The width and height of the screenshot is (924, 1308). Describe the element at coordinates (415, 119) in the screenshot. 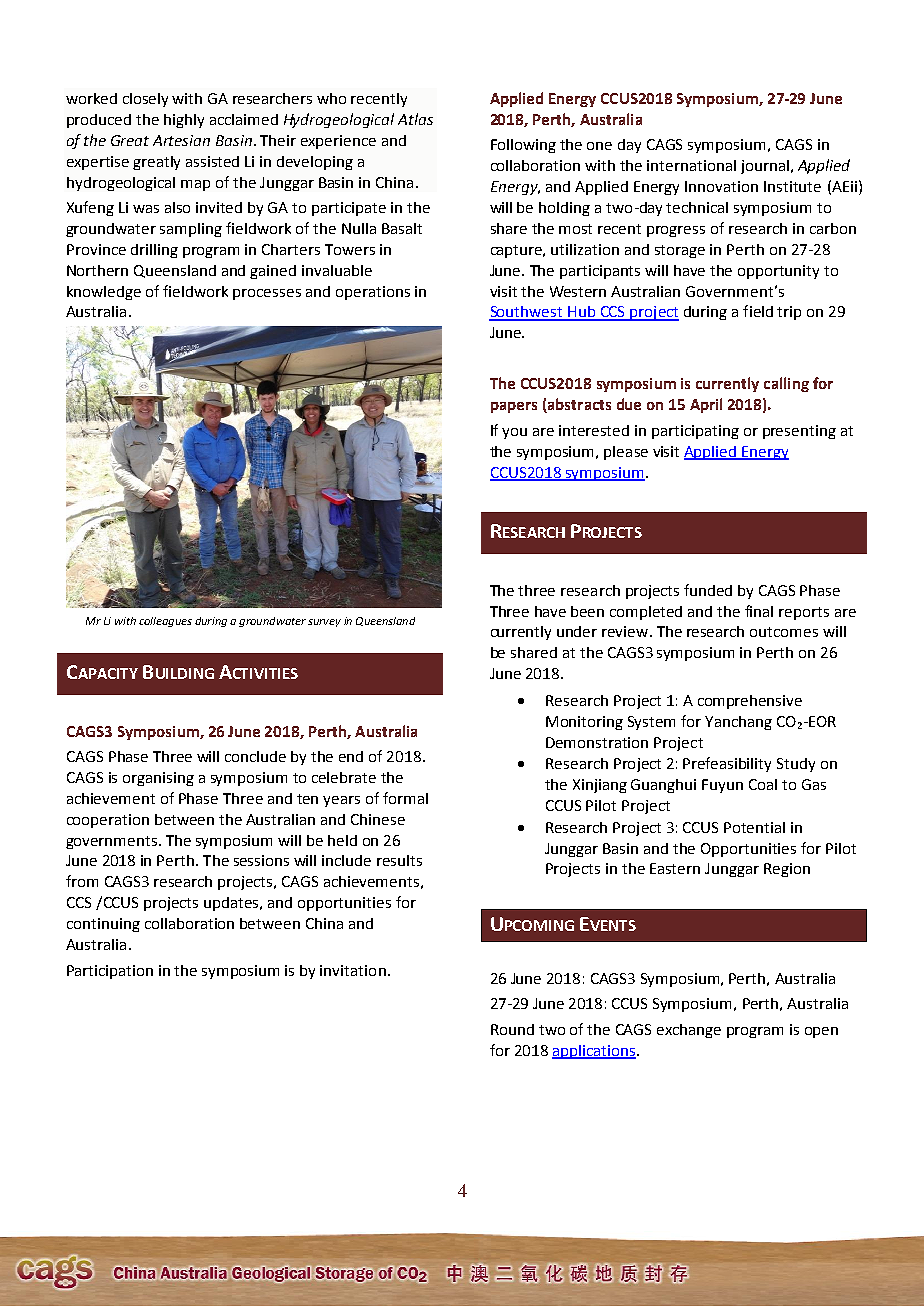

I see `Atlas` at that location.
